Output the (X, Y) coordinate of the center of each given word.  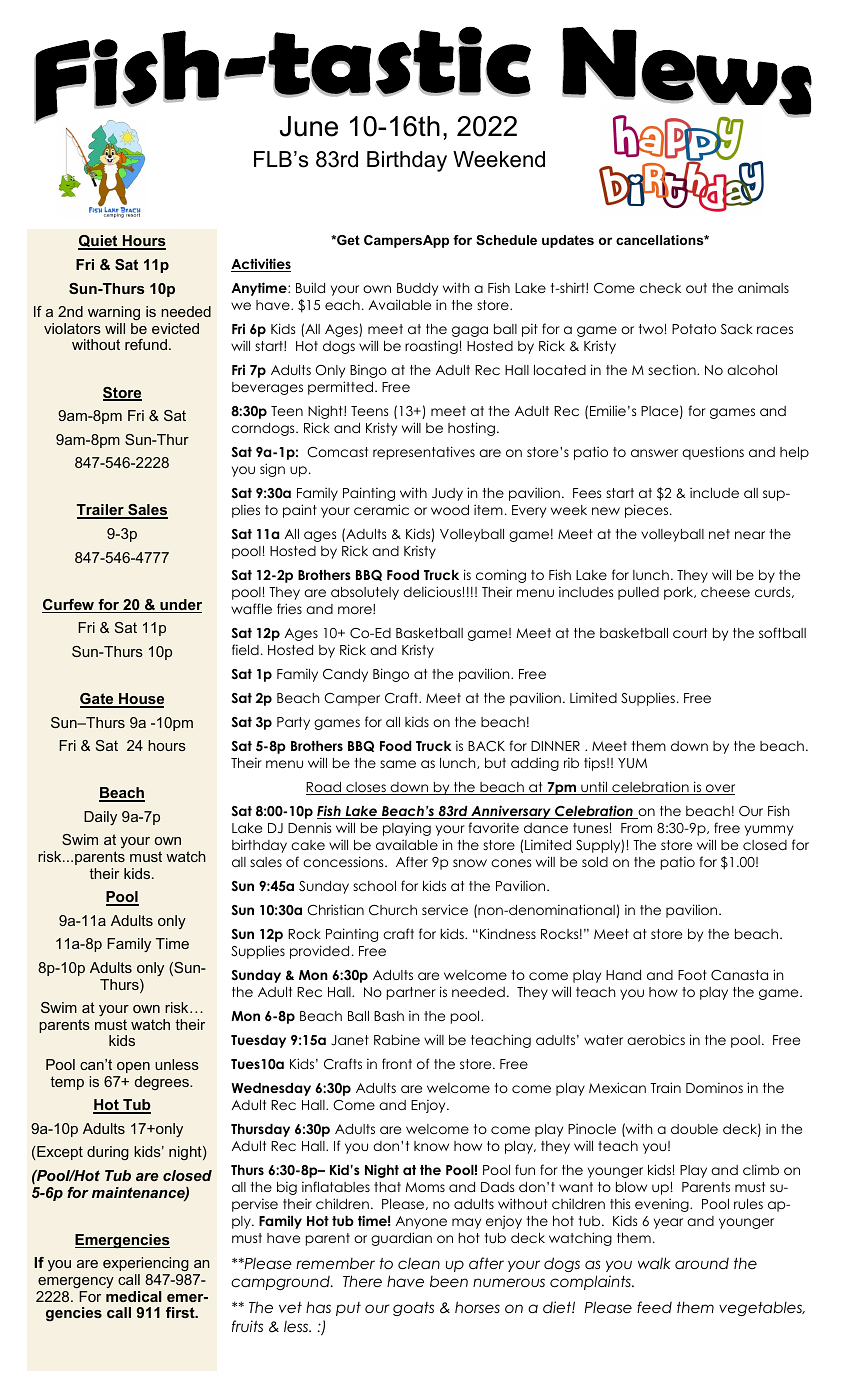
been (449, 1281)
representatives (424, 453)
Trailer (101, 511)
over (719, 789)
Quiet (99, 242)
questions (713, 453)
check (660, 288)
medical (134, 1296)
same (398, 764)
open (133, 1067)
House (140, 700)
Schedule (506, 240)
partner (411, 993)
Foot (692, 975)
